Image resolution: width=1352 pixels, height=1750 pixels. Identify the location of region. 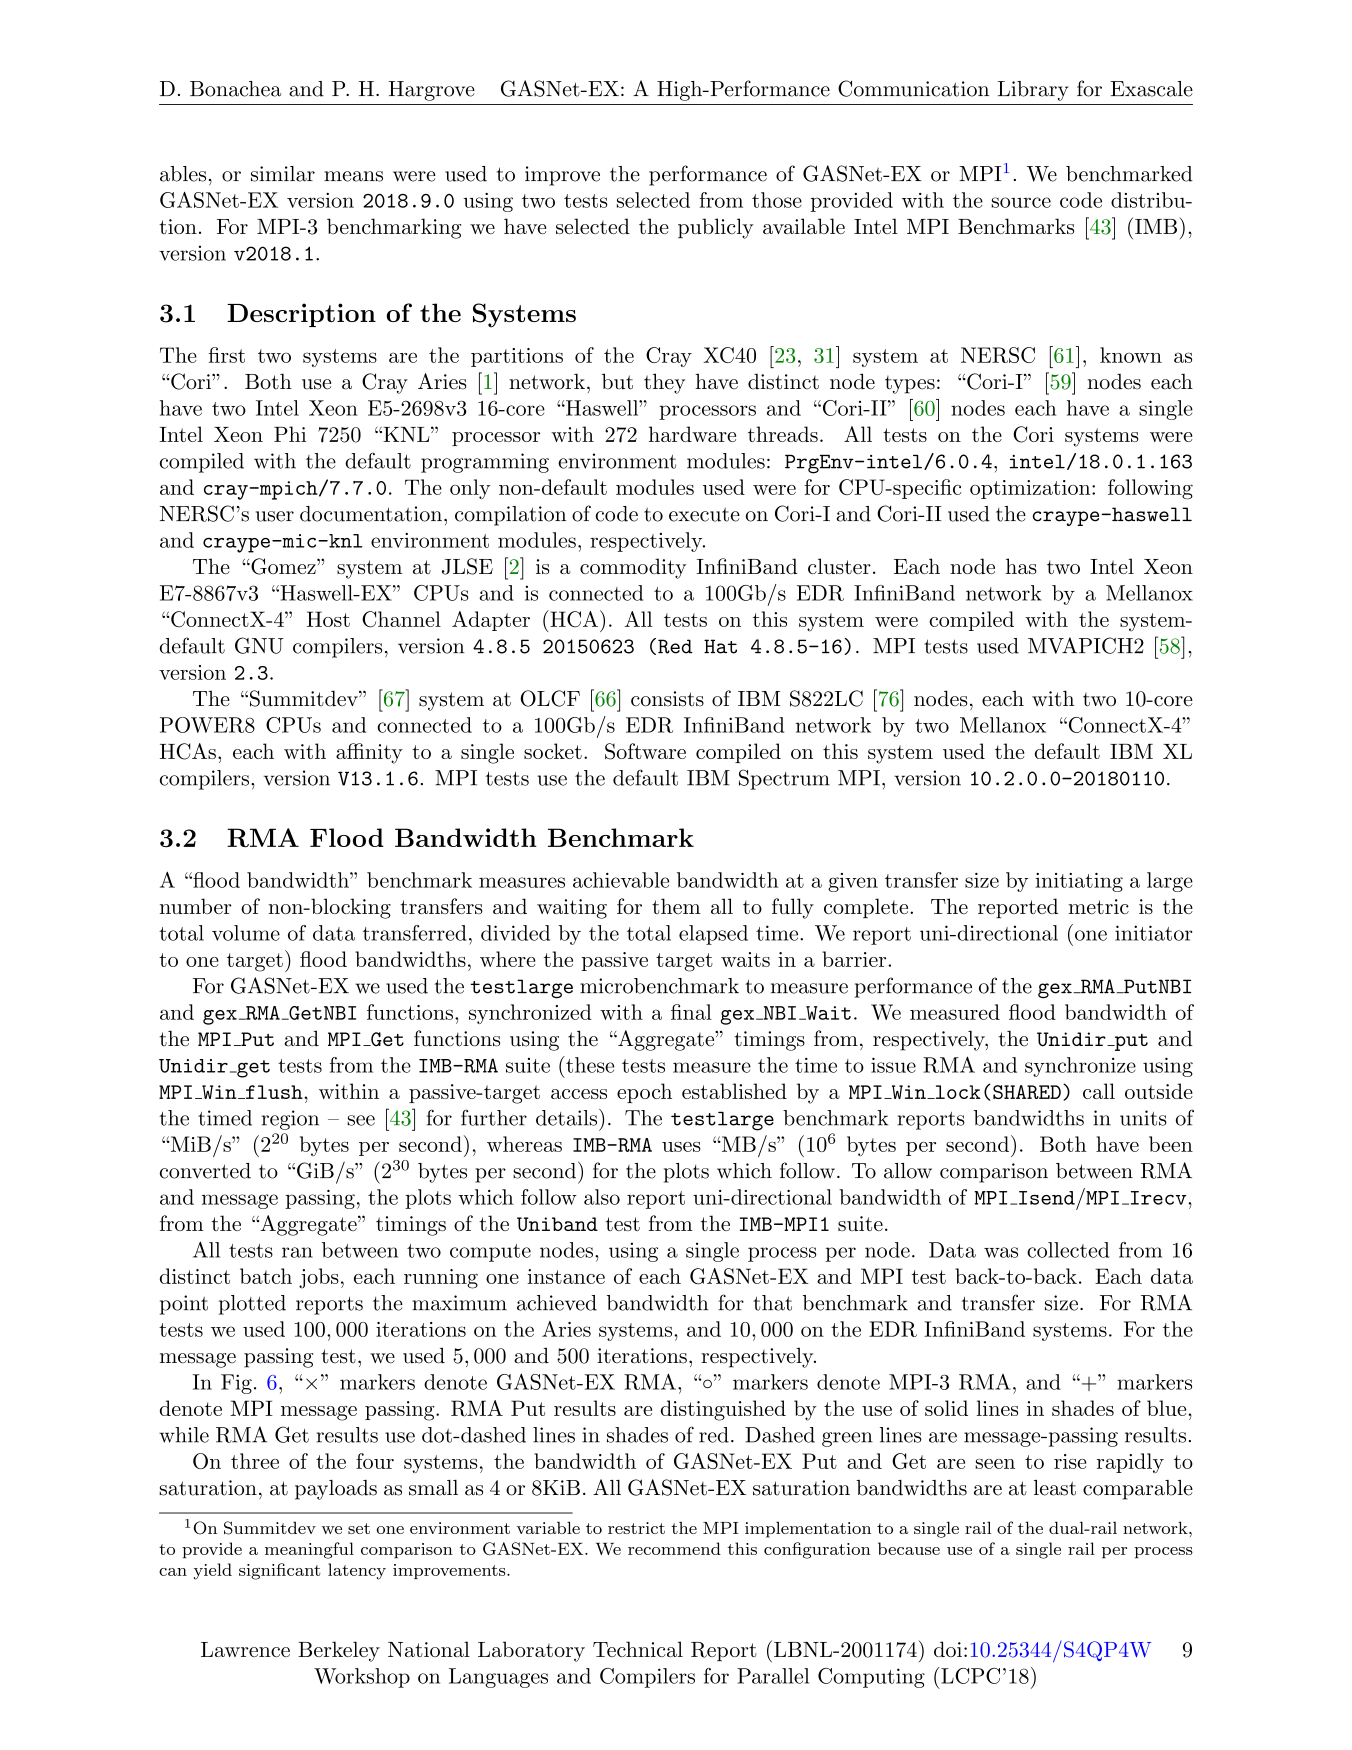
(290, 1120).
